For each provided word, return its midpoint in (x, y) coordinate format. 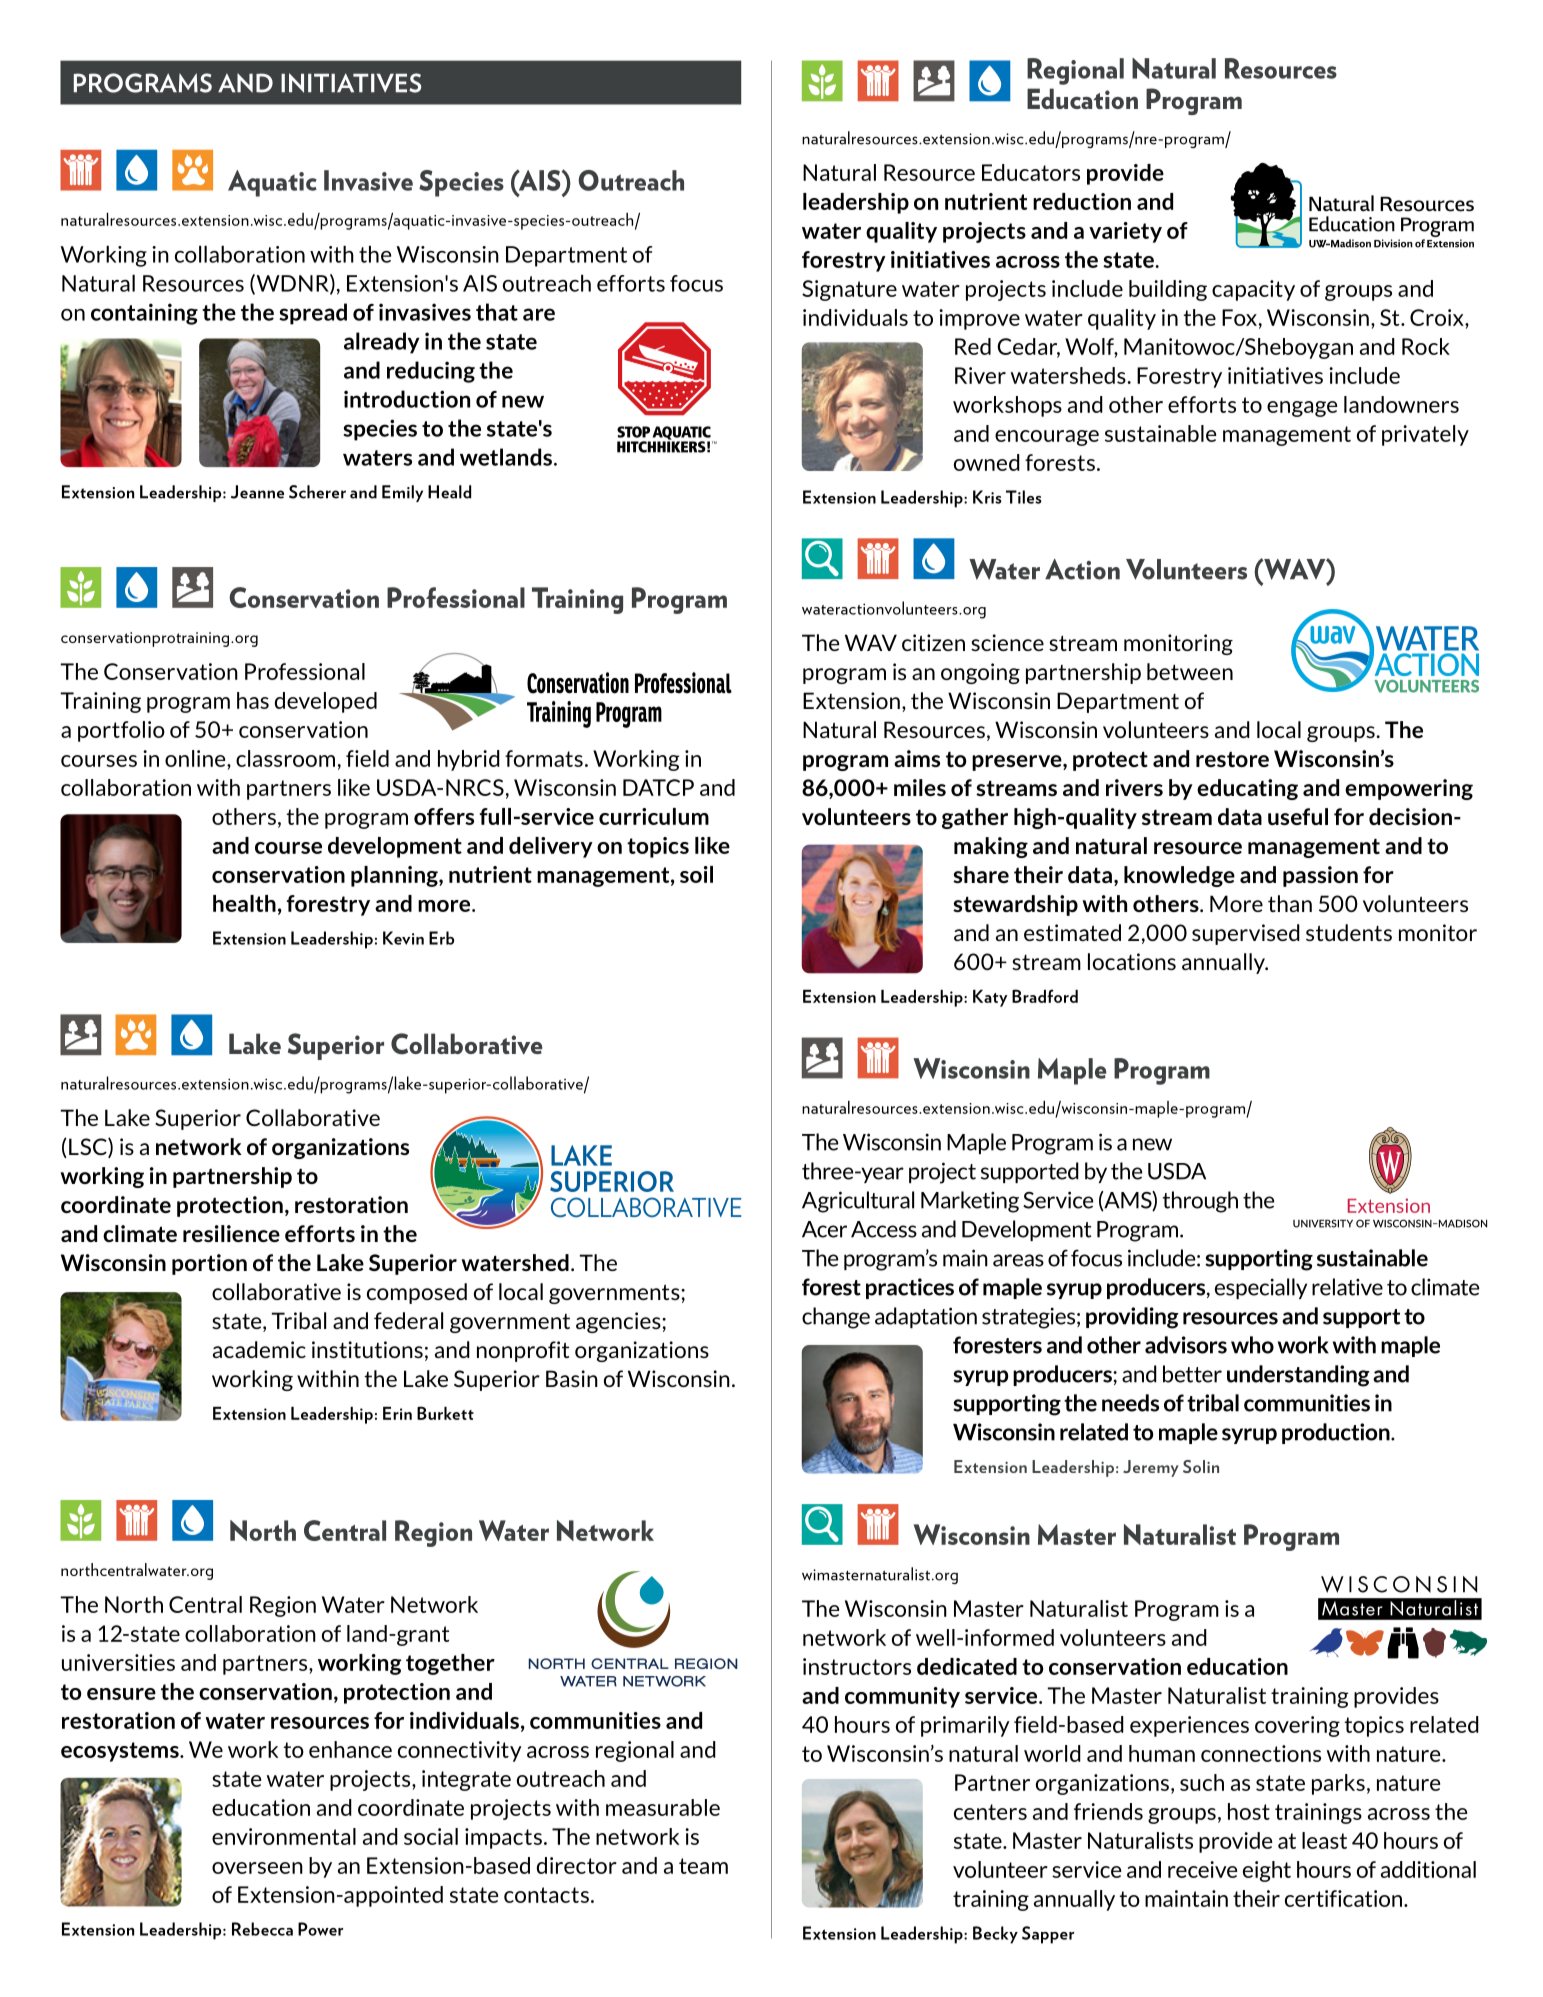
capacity (1253, 290)
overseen (257, 1868)
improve (979, 319)
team (703, 1866)
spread (313, 314)
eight (1267, 1871)
